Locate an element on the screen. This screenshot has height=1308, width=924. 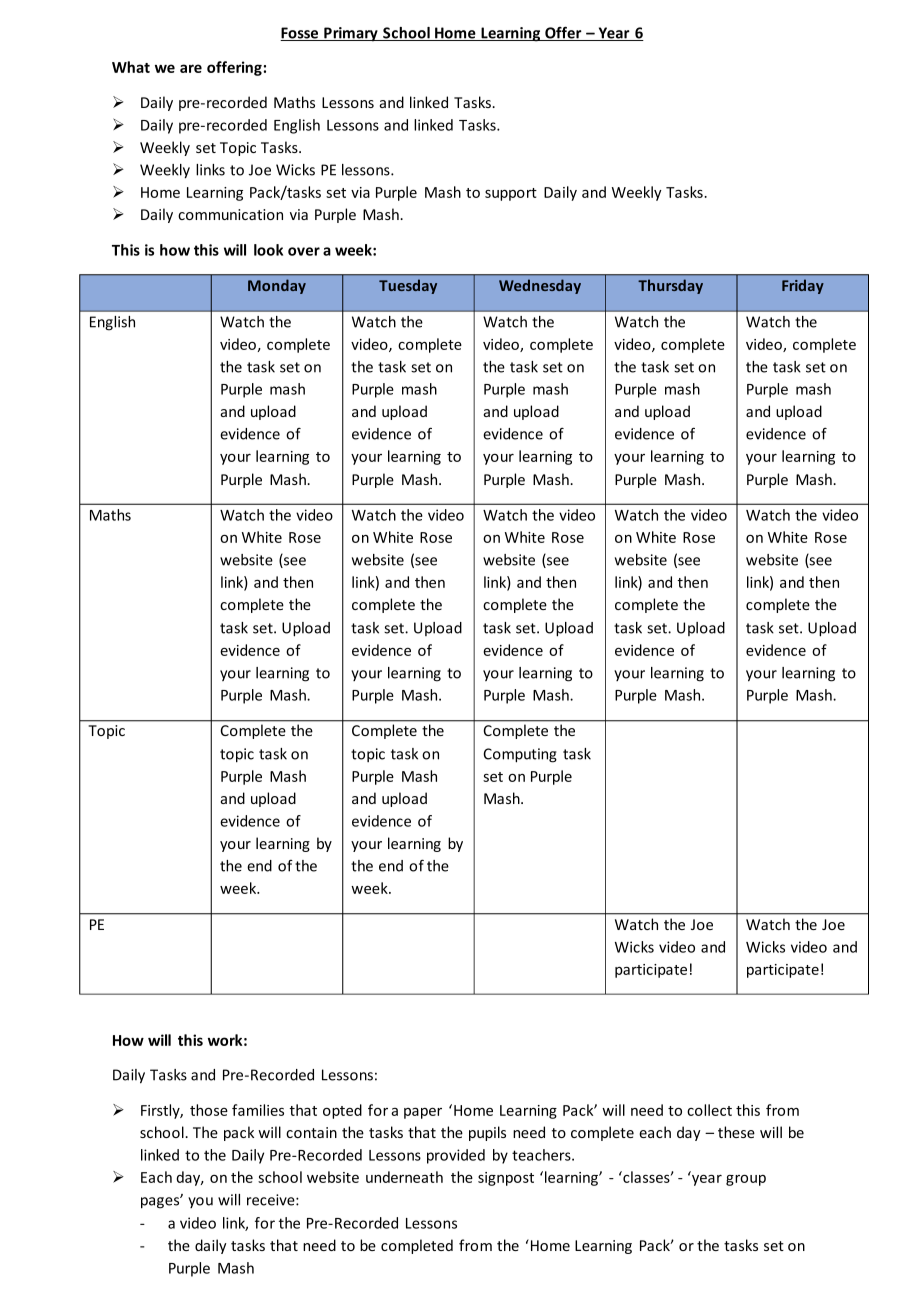
support is located at coordinates (511, 194).
